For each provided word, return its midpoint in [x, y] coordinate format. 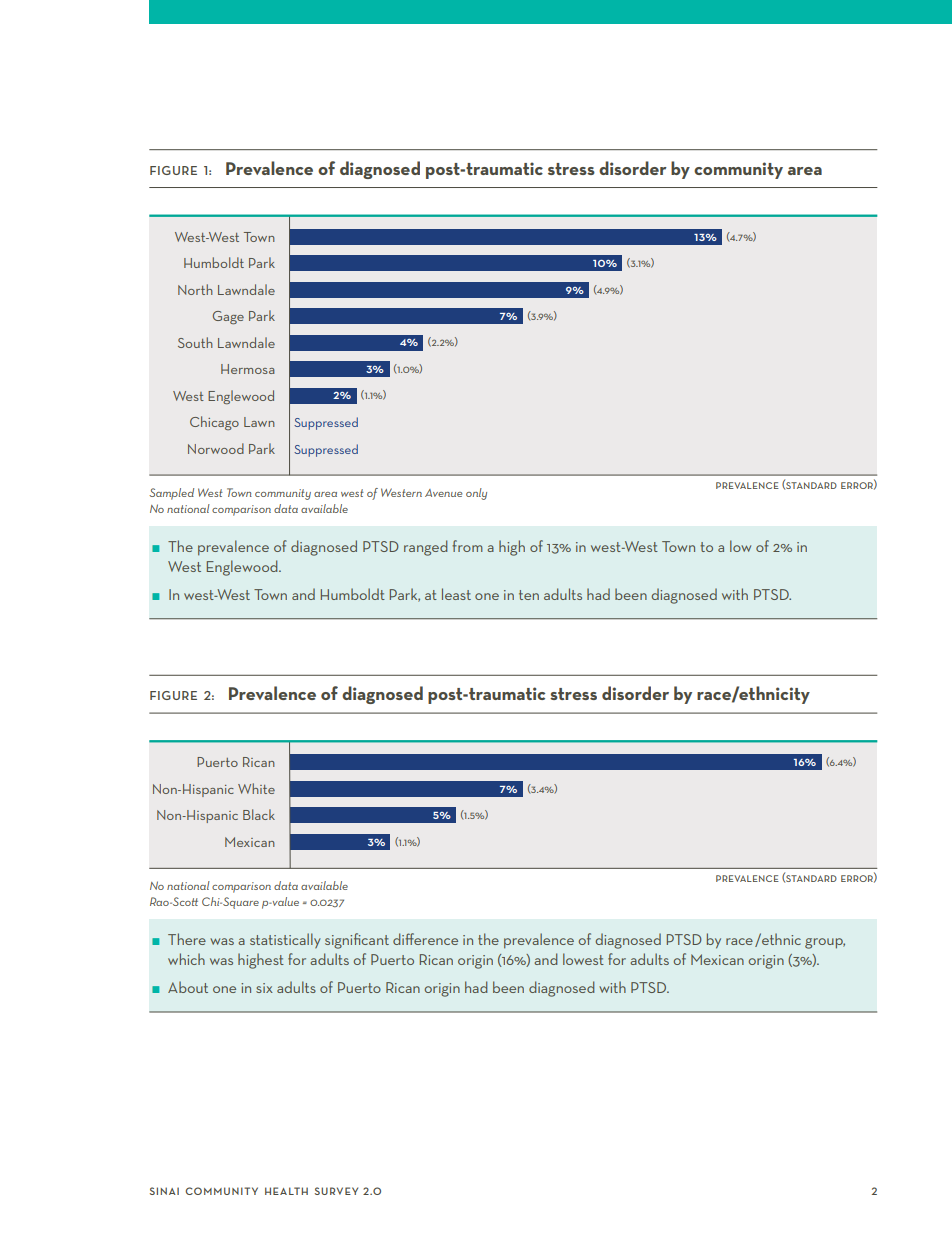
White [256, 788]
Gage [228, 317]
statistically [285, 941]
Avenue [443, 493]
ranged [426, 548]
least [456, 594]
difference [425, 939]
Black [259, 814]
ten [529, 595]
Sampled [171, 494]
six [264, 988]
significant [357, 941]
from [467, 546]
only [476, 494]
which [186, 959]
